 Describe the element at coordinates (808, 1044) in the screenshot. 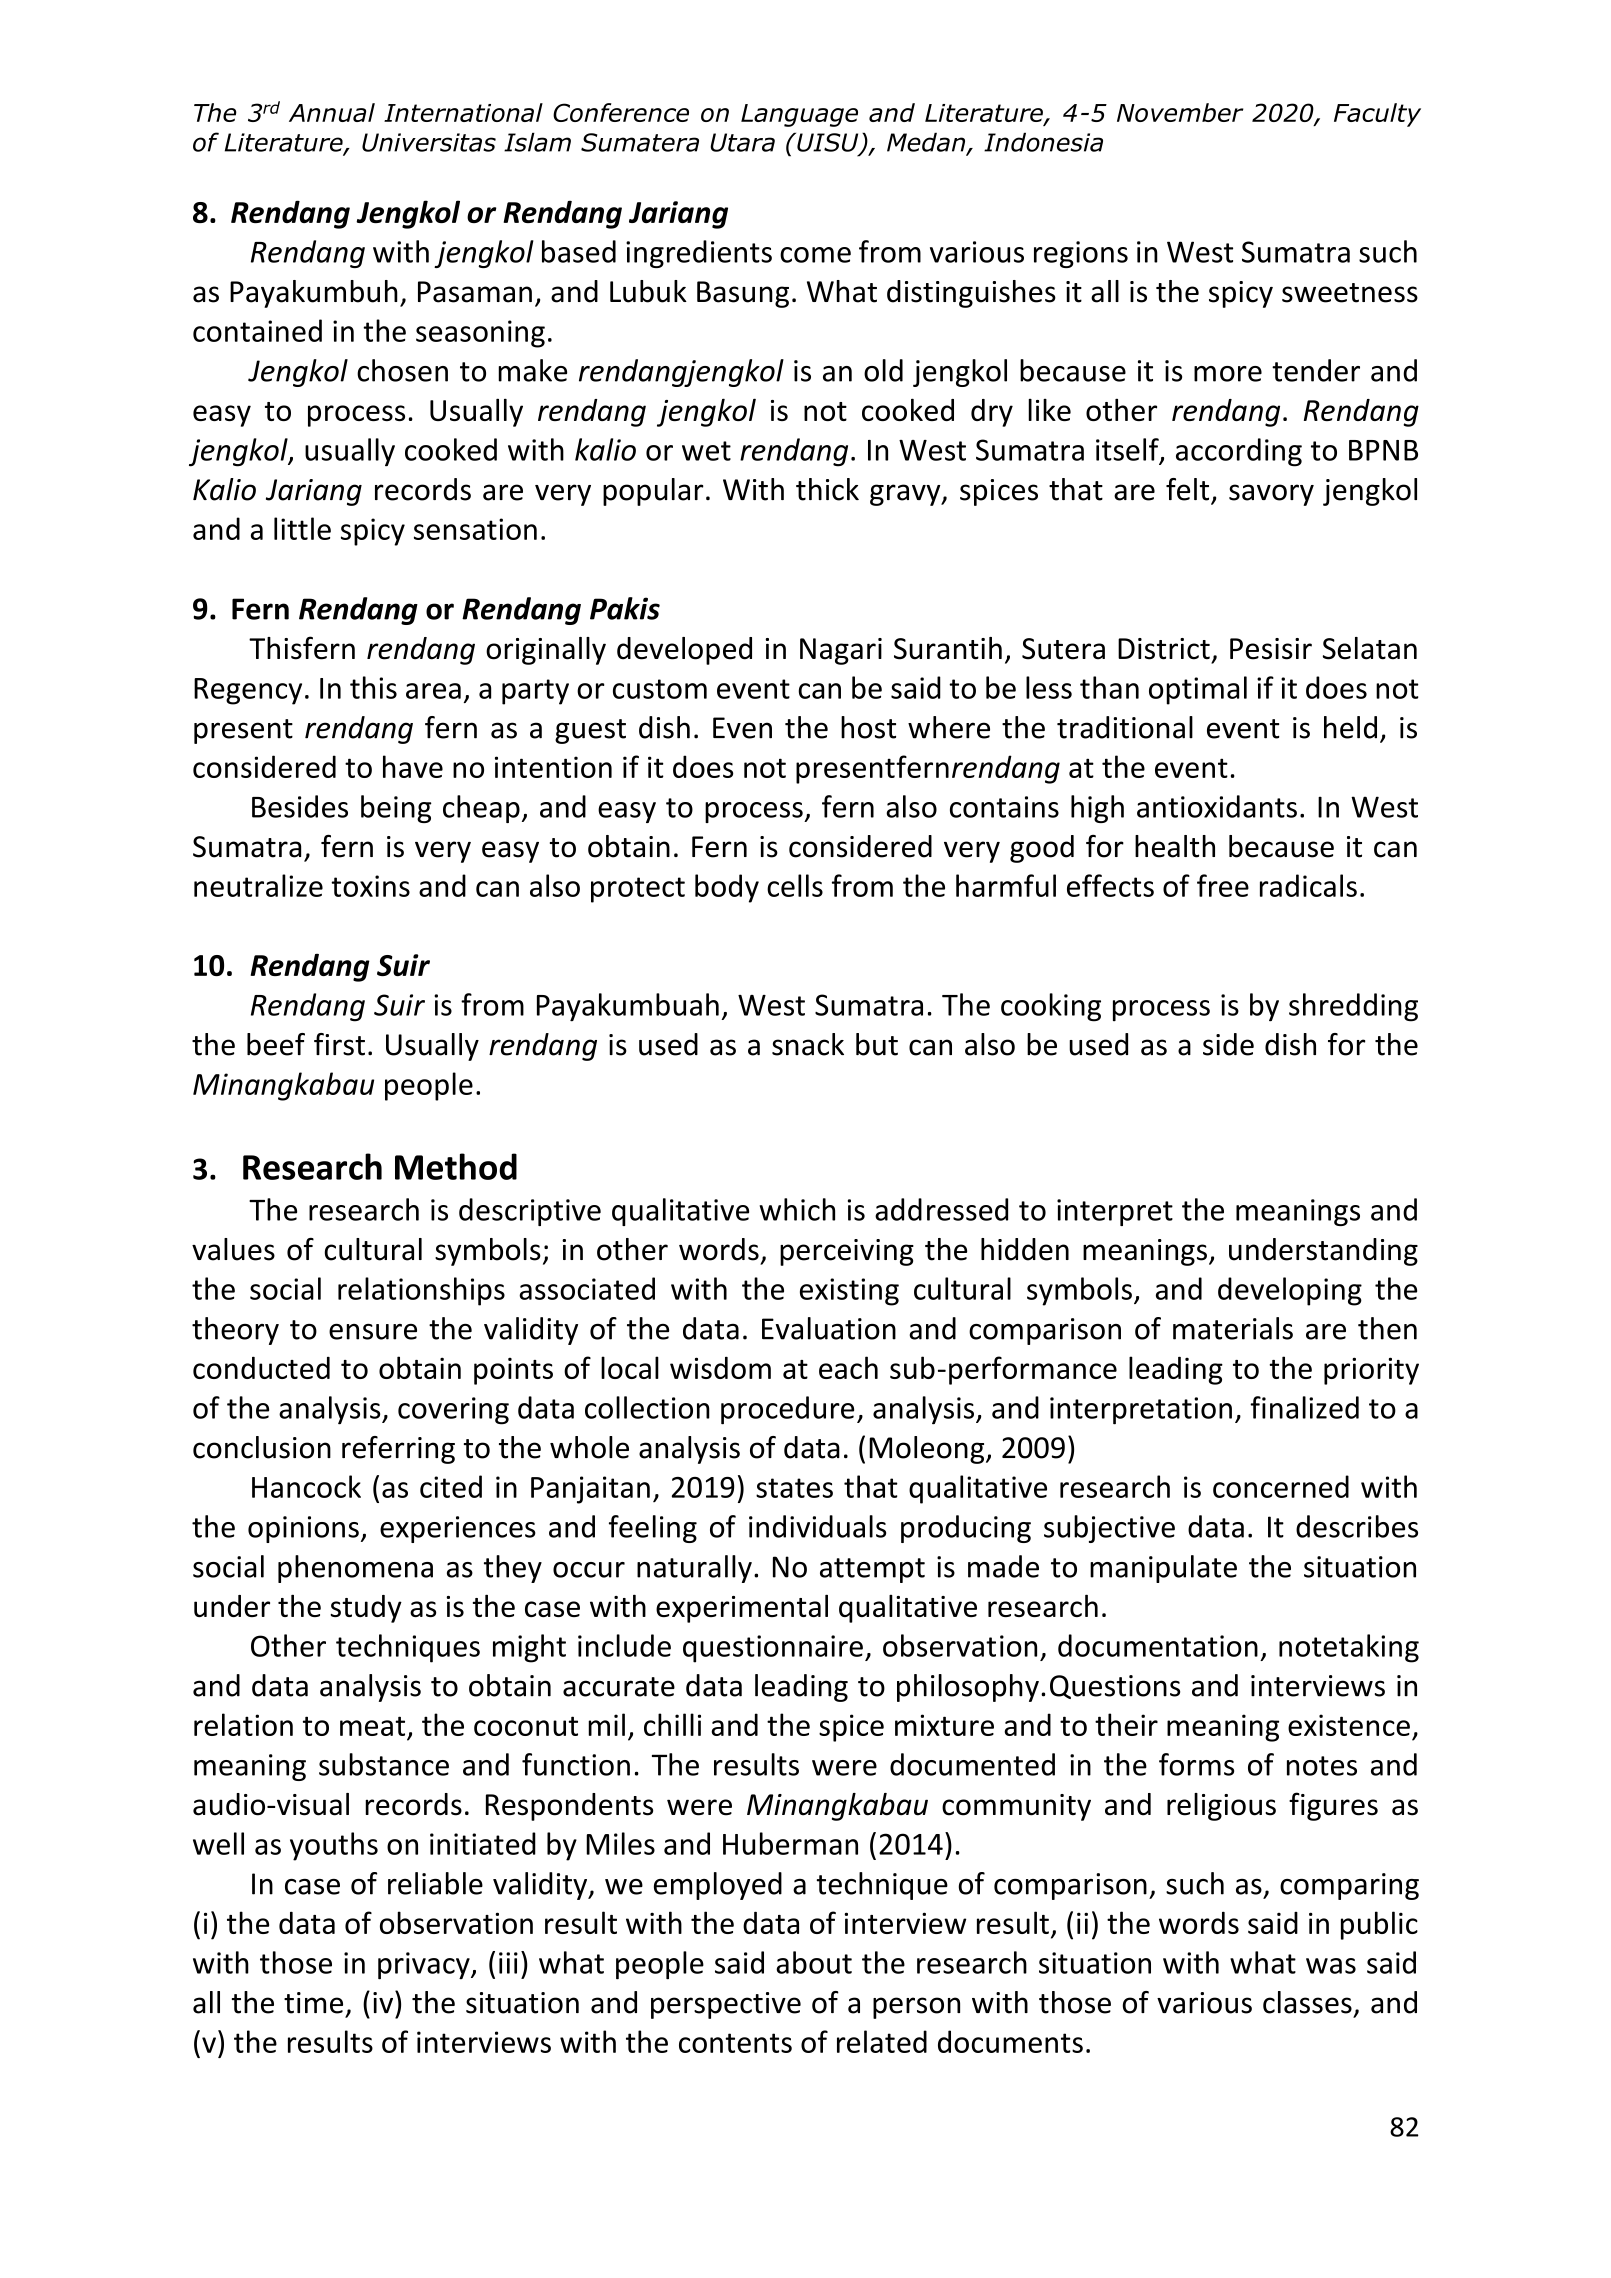

I see `snack` at that location.
